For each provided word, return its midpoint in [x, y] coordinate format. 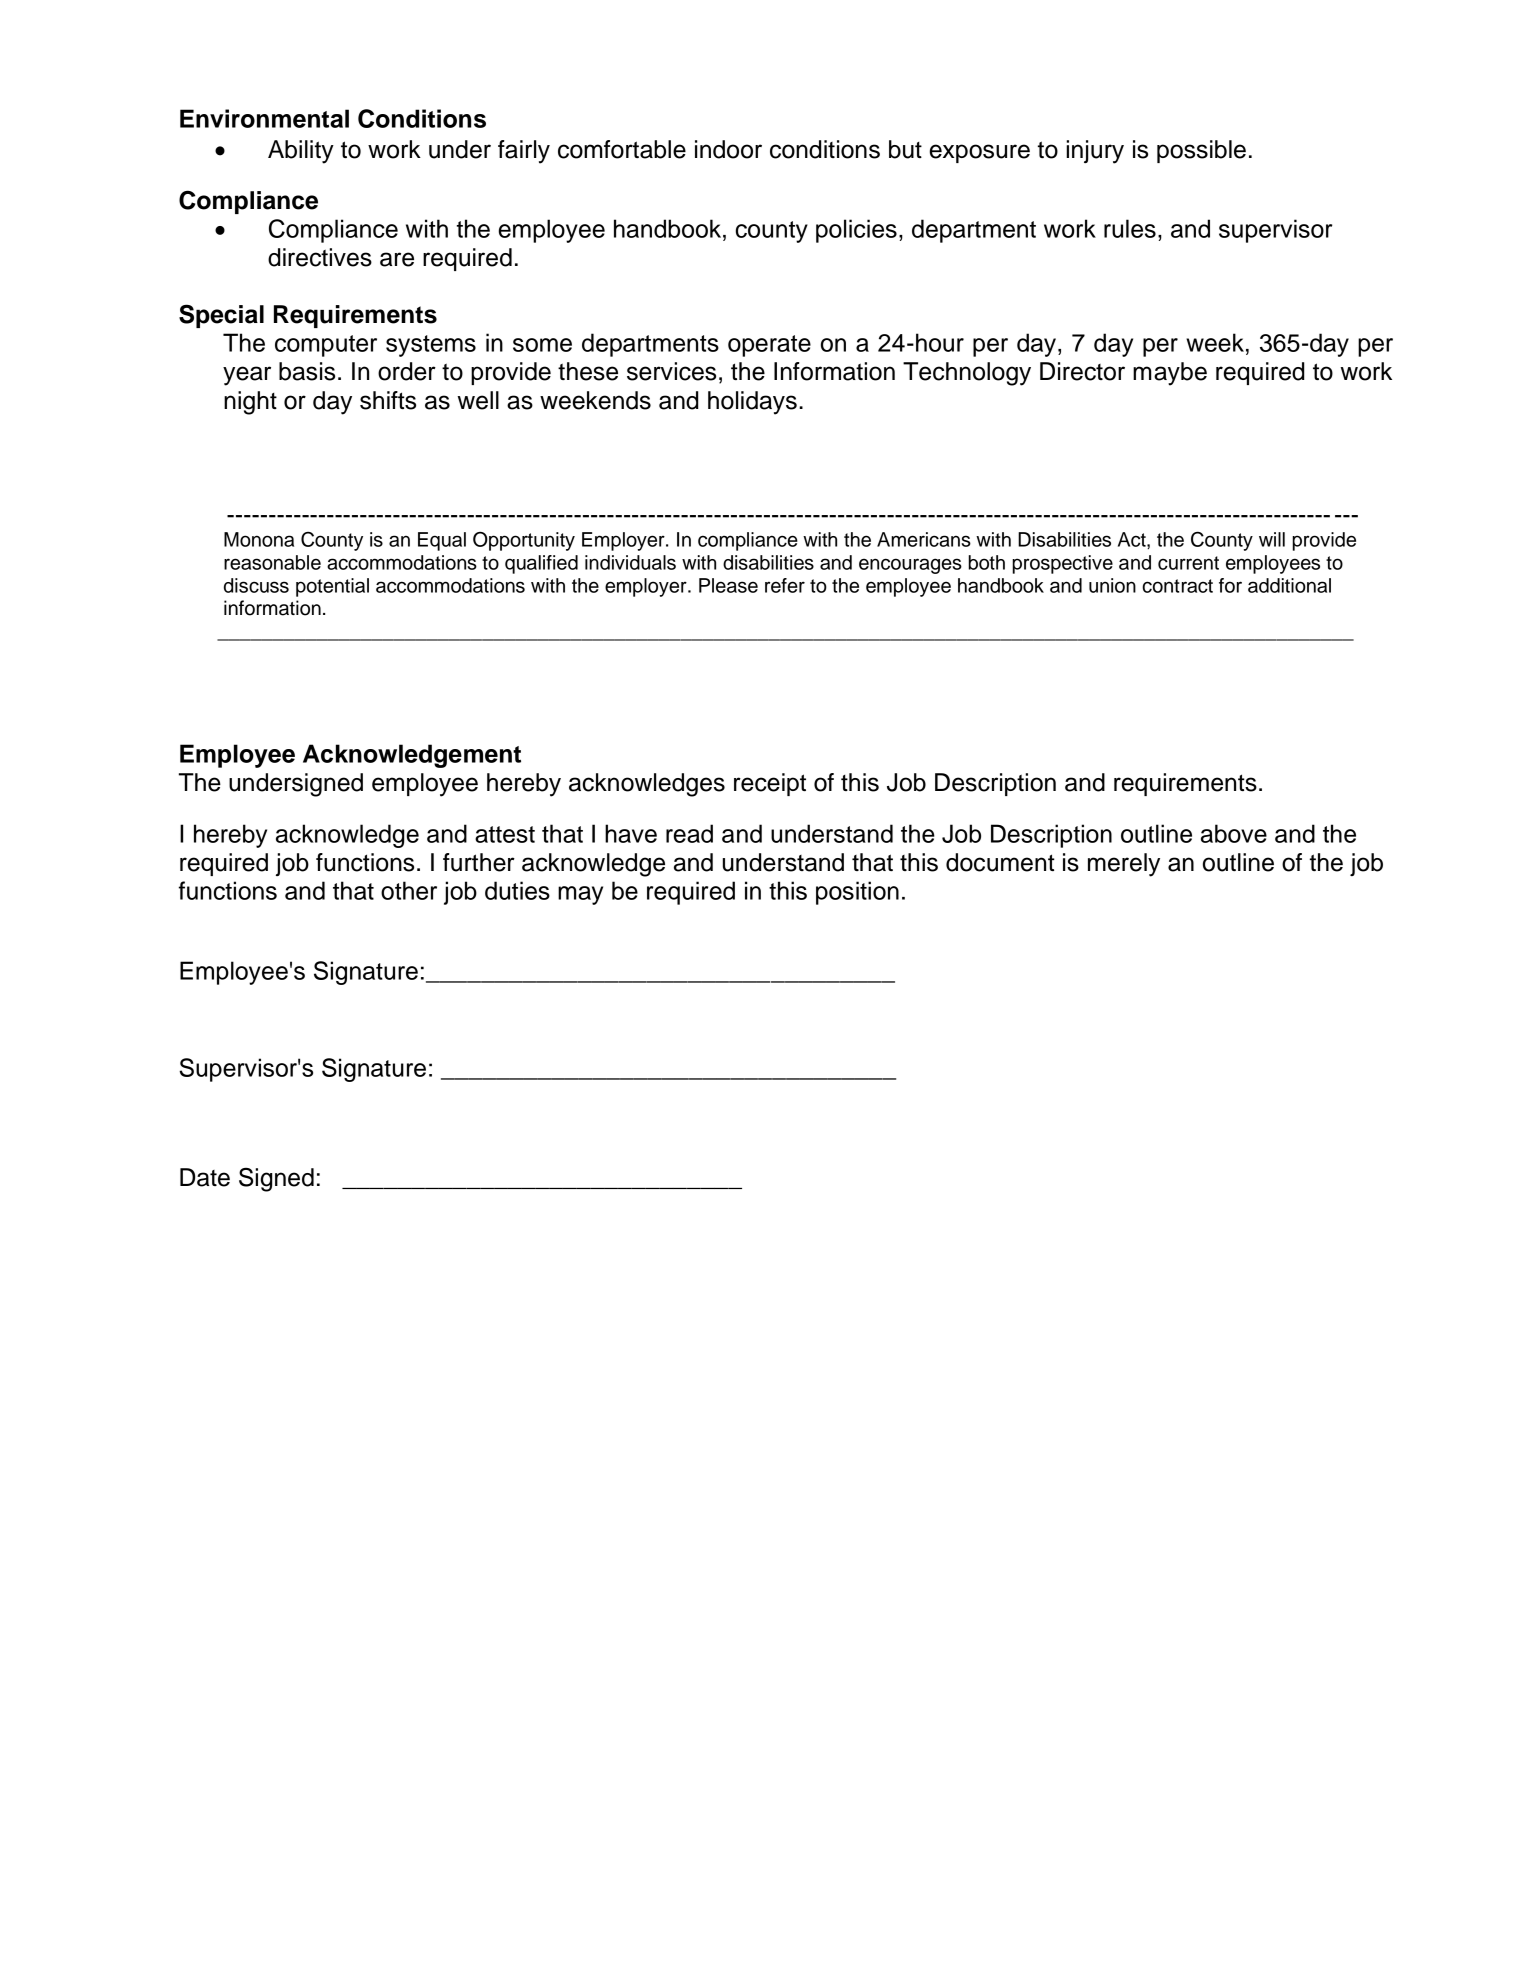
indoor [728, 149]
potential [332, 587]
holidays [752, 403]
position [857, 893]
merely [1124, 865]
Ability [301, 152]
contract [1177, 586]
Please [728, 585]
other [409, 890]
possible [1201, 151]
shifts [388, 400]
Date [205, 1177]
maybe [1170, 374]
